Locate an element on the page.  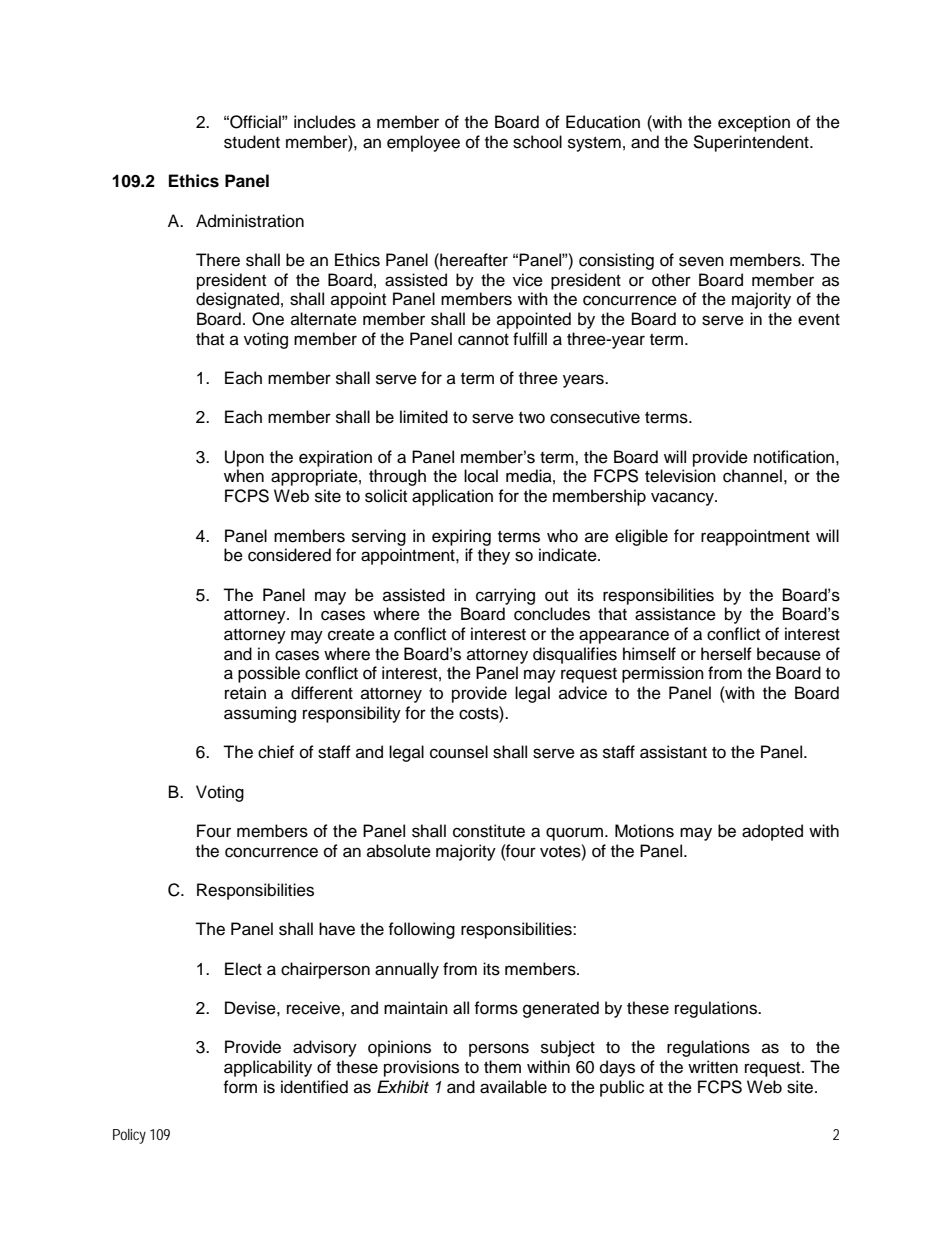
assuming is located at coordinates (260, 714).
